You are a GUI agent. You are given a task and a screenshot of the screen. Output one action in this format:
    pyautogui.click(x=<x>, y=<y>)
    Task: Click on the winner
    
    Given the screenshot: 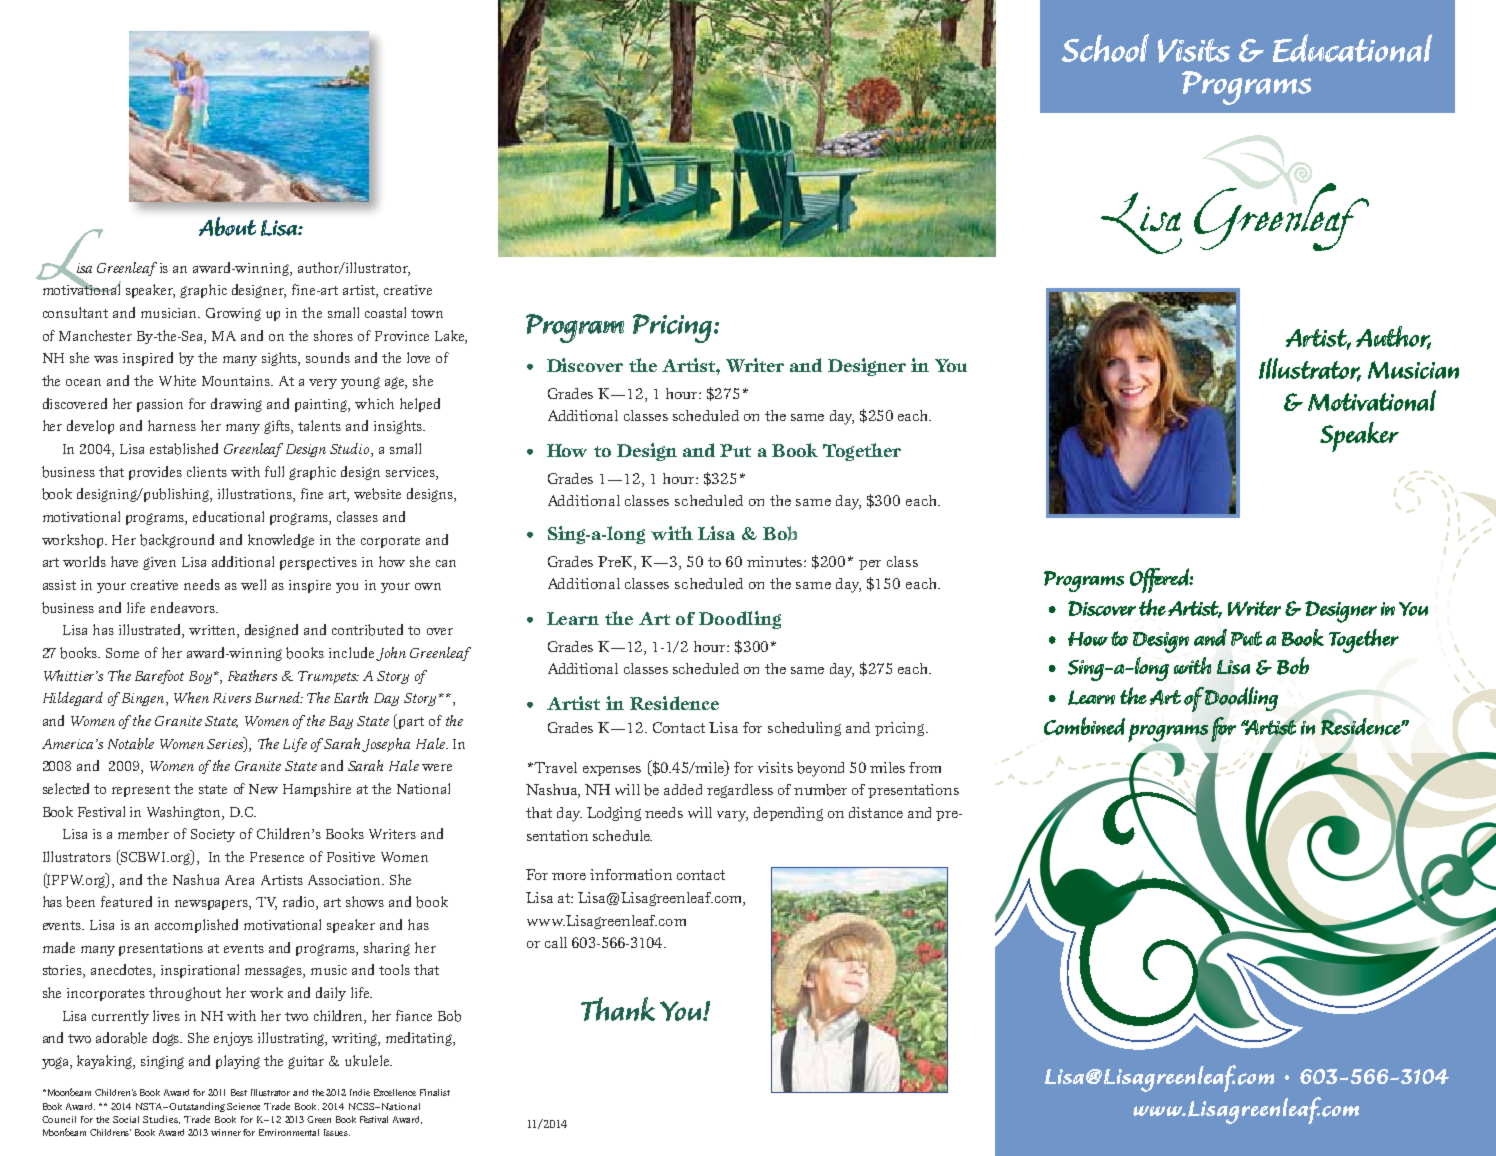 What is the action you would take?
    pyautogui.click(x=226, y=1132)
